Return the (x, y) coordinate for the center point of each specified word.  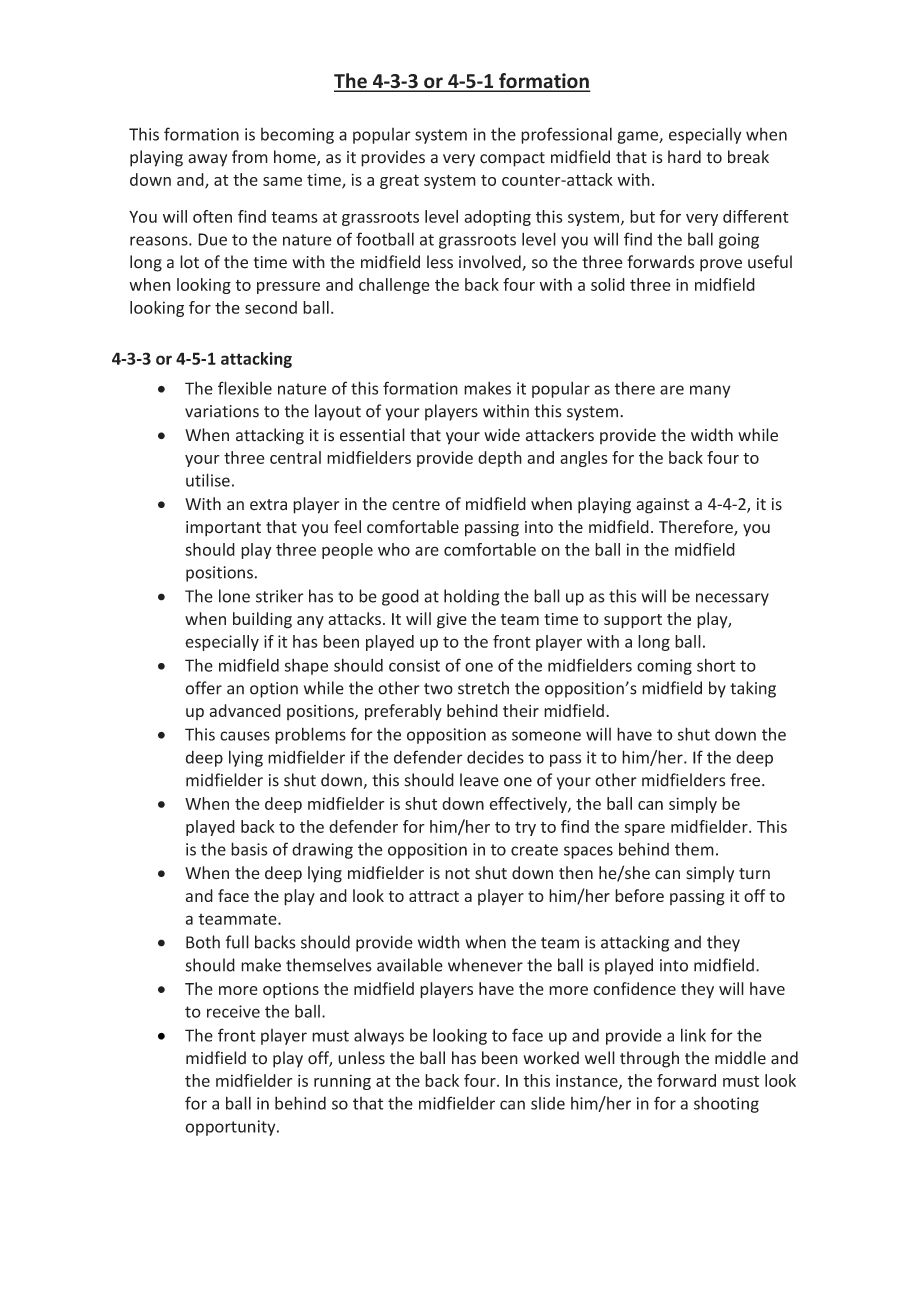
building (262, 620)
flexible (245, 388)
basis (249, 849)
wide (502, 435)
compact (512, 159)
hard (684, 157)
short (716, 665)
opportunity (231, 1128)
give (452, 621)
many (710, 391)
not (457, 873)
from (250, 157)
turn (754, 873)
